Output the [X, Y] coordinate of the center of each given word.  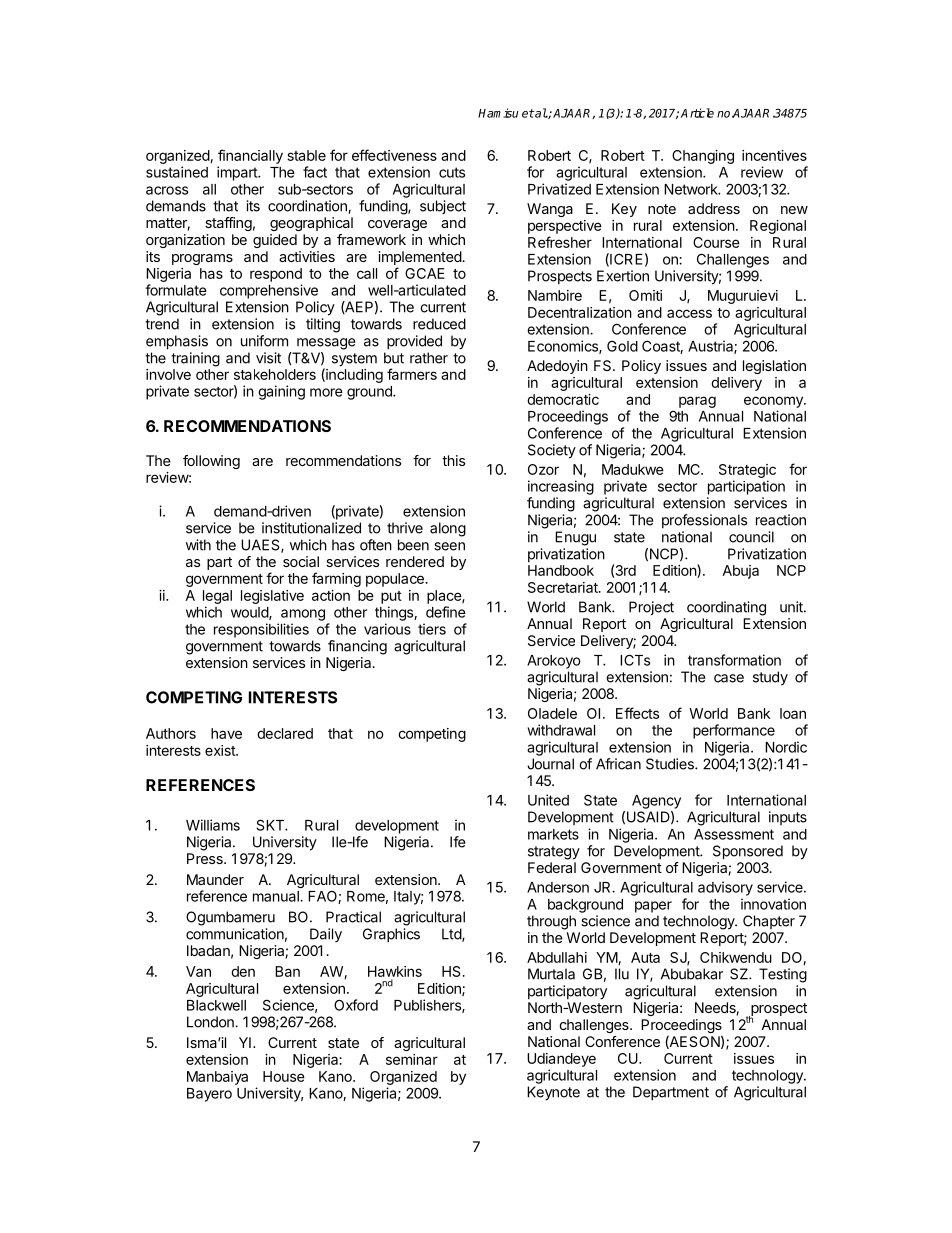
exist [221, 750]
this [453, 460]
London [211, 1022]
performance [734, 731]
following [211, 462]
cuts [452, 172]
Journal [550, 764]
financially [250, 156]
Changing [703, 158]
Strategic [747, 471]
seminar [412, 1059]
